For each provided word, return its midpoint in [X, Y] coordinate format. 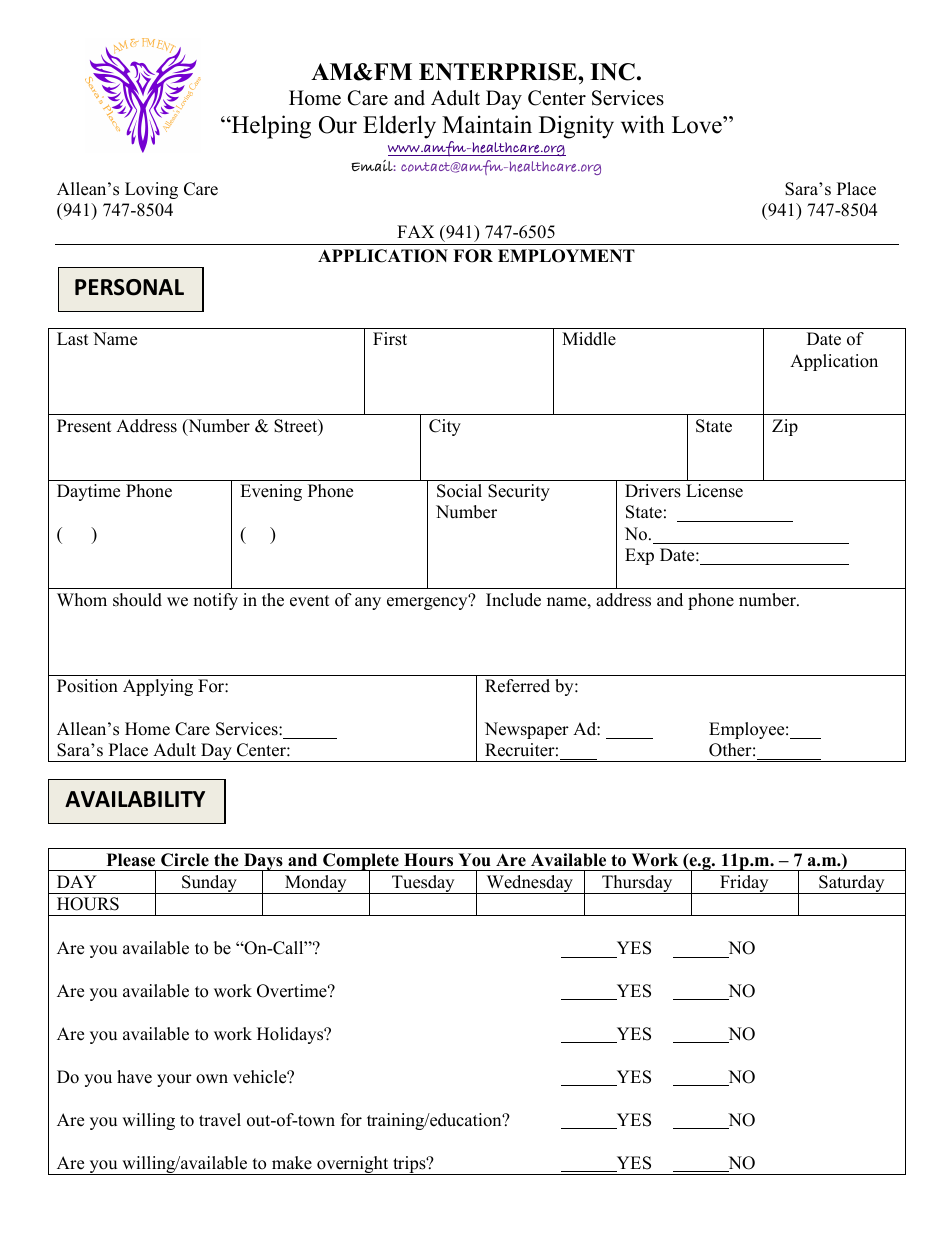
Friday [744, 884]
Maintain [487, 124]
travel [220, 1120]
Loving [151, 190]
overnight [353, 1165]
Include [513, 600]
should [137, 600]
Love [698, 125]
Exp [639, 556]
